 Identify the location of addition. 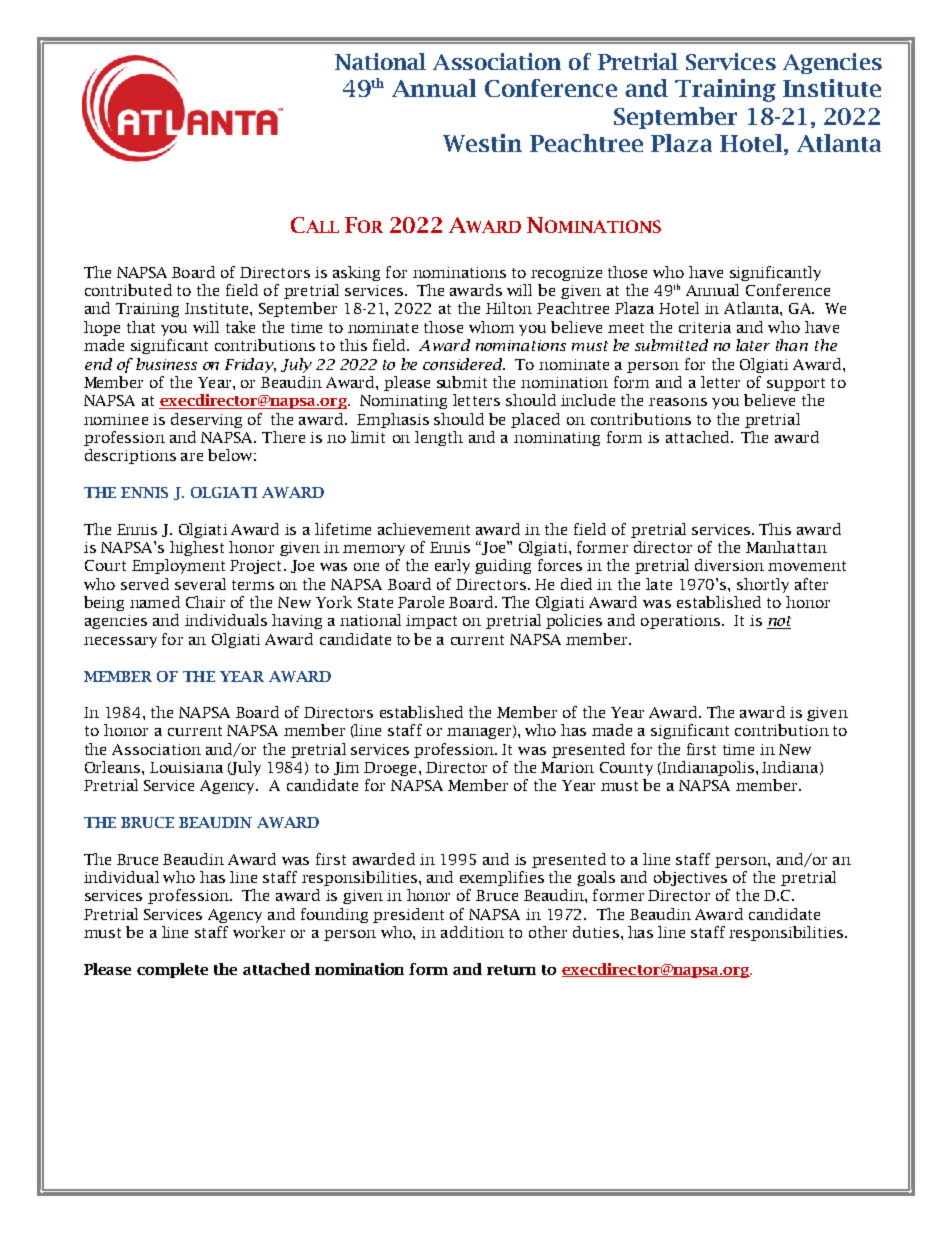
(472, 932).
